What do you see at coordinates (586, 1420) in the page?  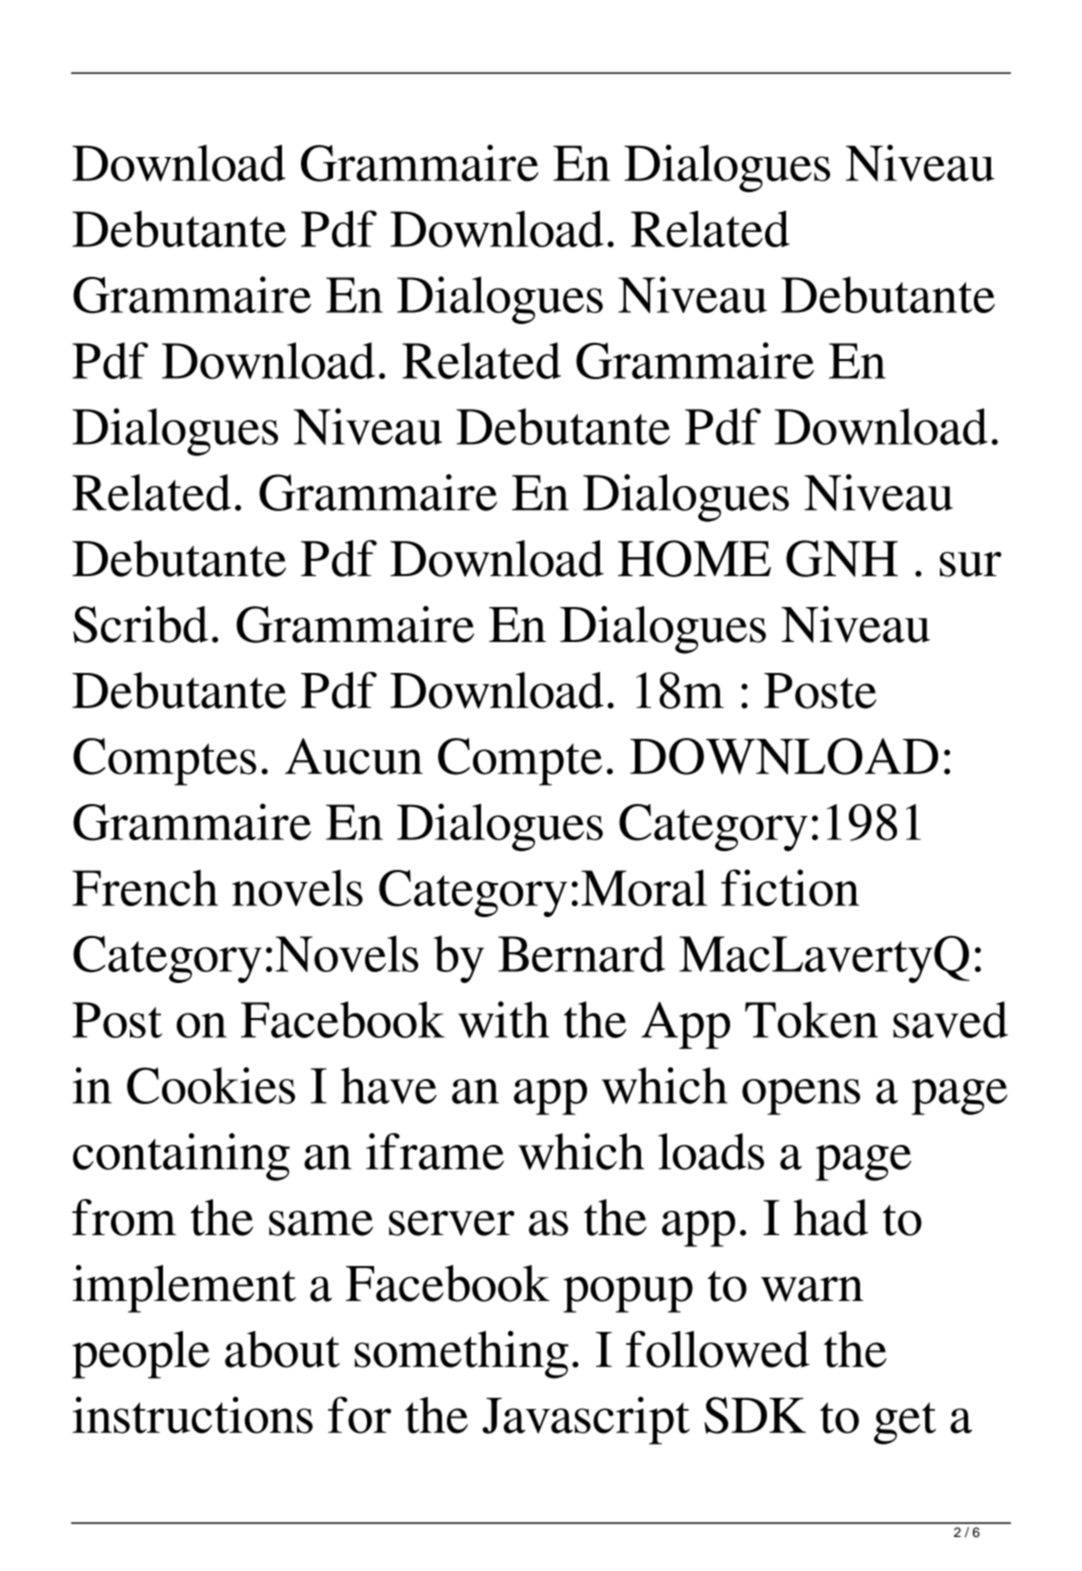 I see `Javascript` at bounding box center [586, 1420].
